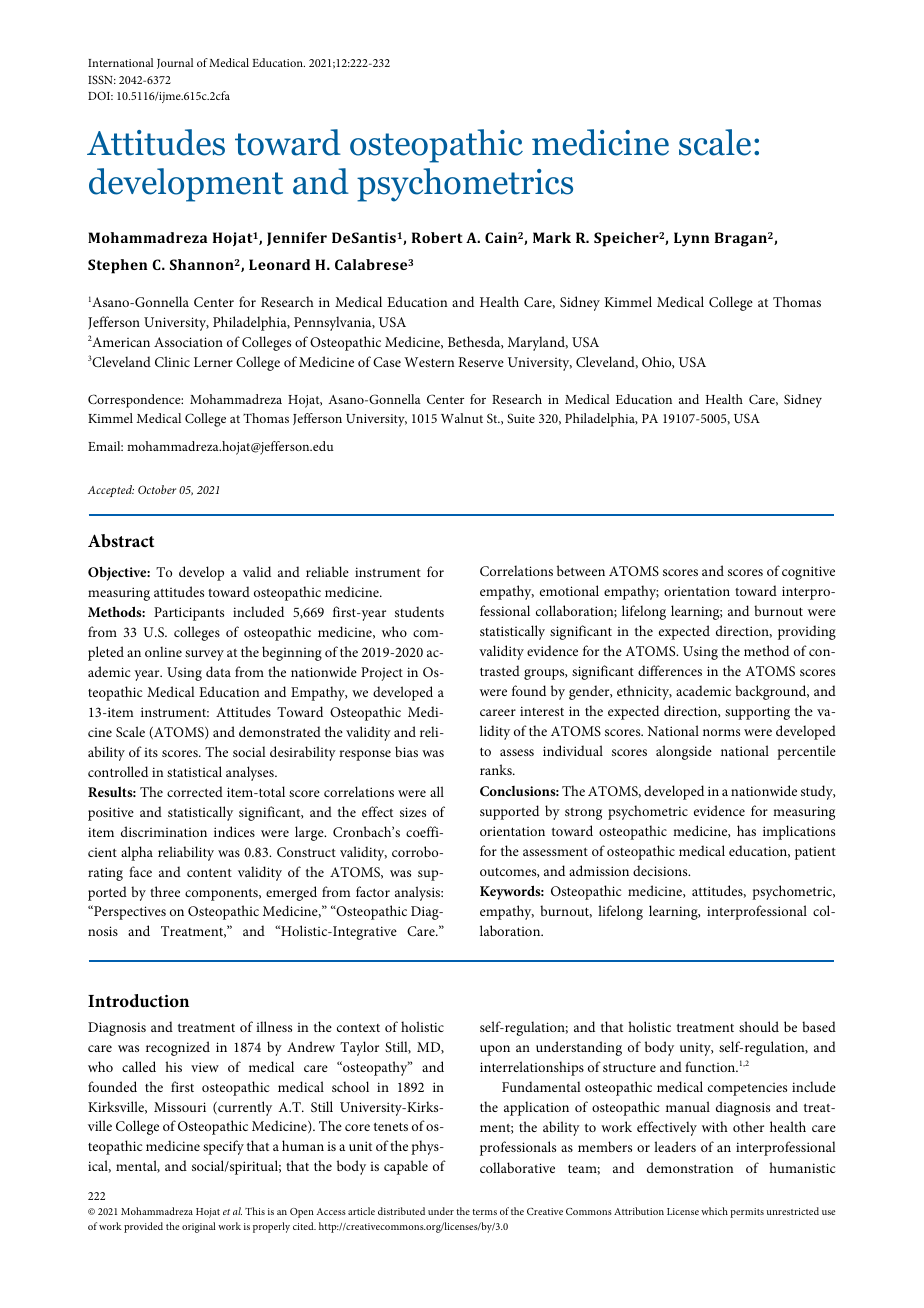  I want to click on original, so click(199, 1227).
